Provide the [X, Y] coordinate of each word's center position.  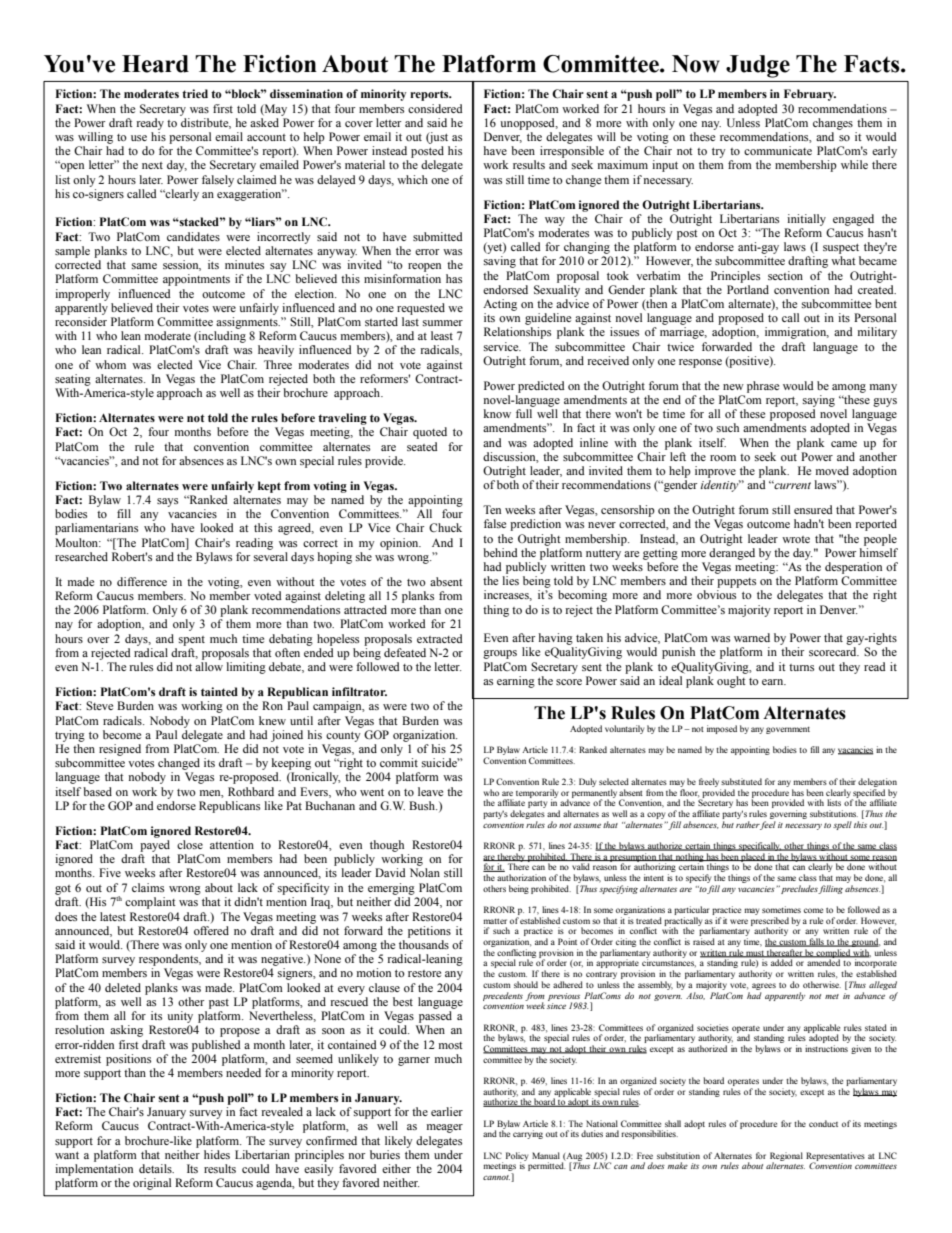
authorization [521, 877]
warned [752, 637]
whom [110, 364]
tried [195, 93]
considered [435, 108]
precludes [800, 889]
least [442, 335]
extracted [440, 638]
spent [192, 641]
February [810, 95]
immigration [797, 333]
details [156, 1168]
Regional [786, 1157]
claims [148, 887]
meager [445, 1128]
